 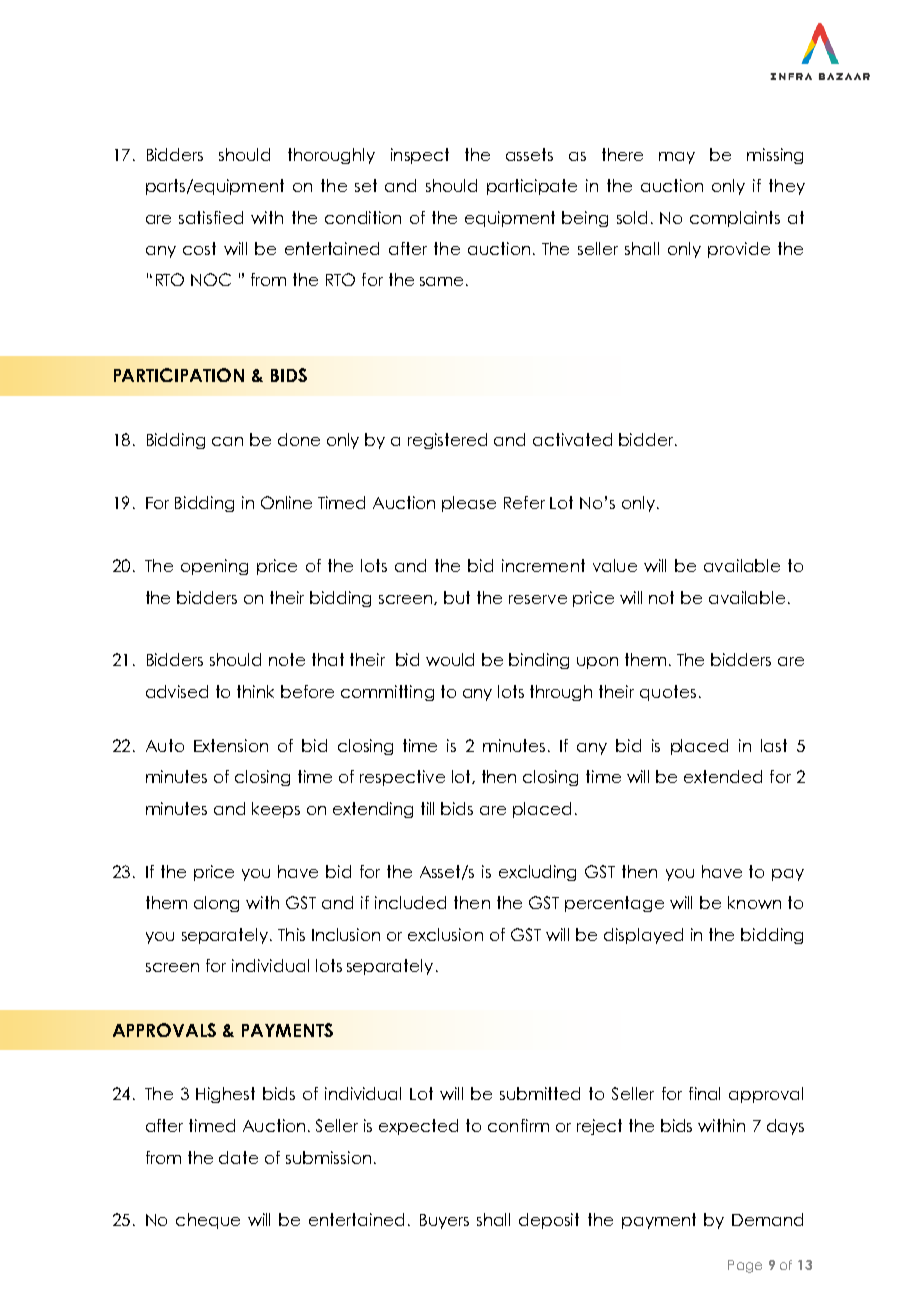 What do you see at coordinates (447, 441) in the screenshot?
I see `registered` at bounding box center [447, 441].
